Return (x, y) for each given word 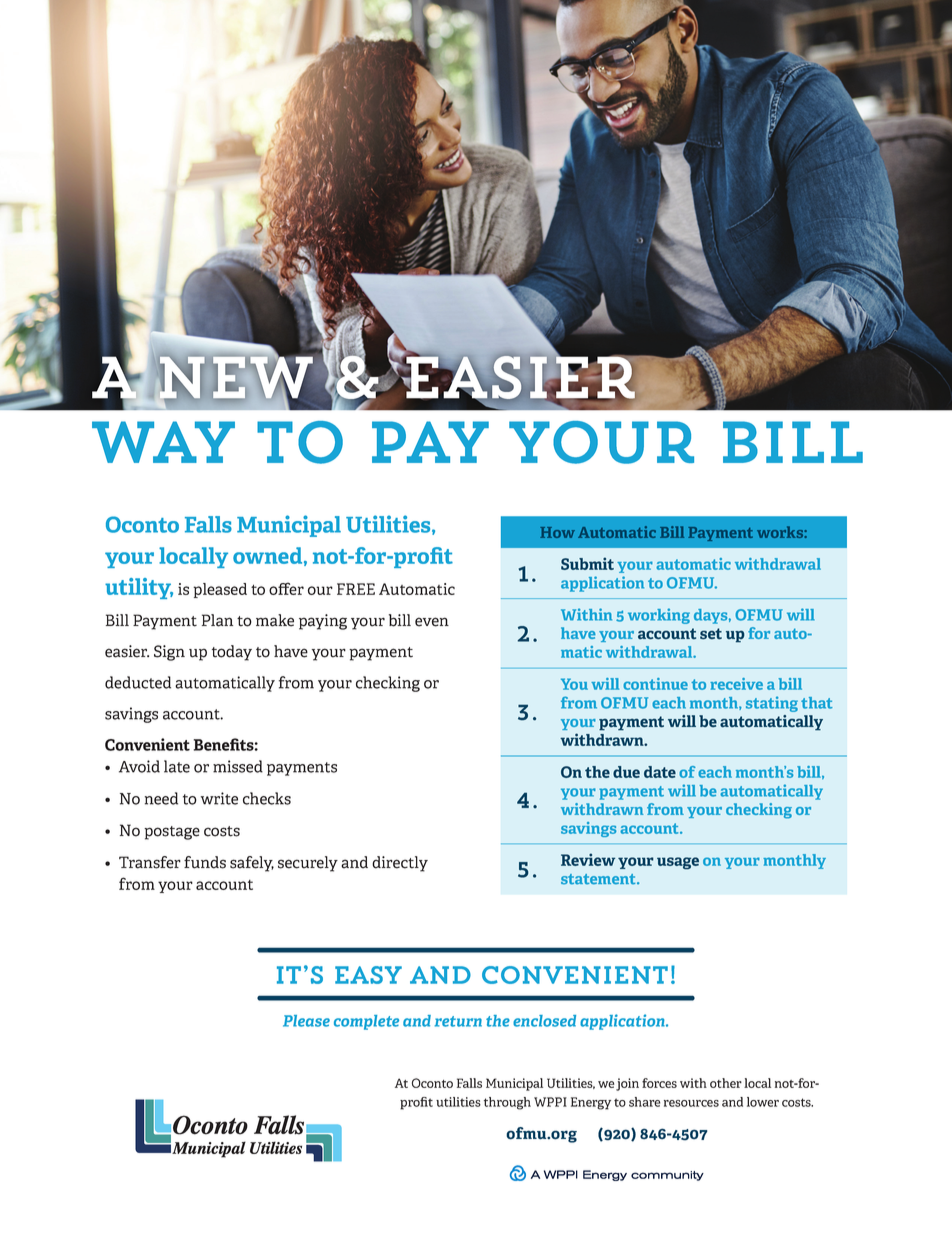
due (626, 772)
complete (366, 1022)
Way (163, 442)
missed (238, 766)
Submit (587, 563)
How (557, 532)
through (507, 1103)
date (660, 772)
